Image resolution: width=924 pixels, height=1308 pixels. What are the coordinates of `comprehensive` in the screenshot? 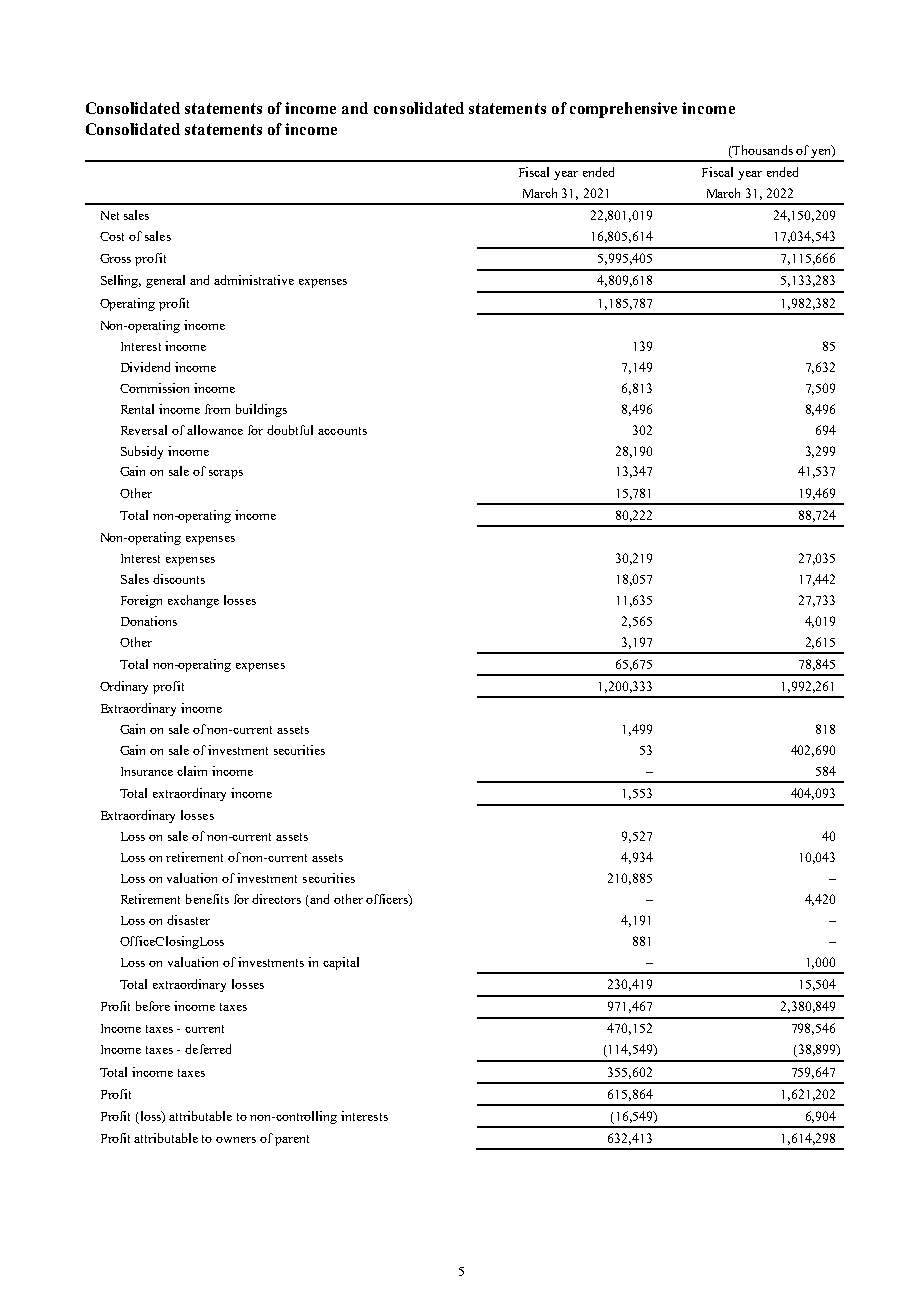 It's located at (623, 110).
